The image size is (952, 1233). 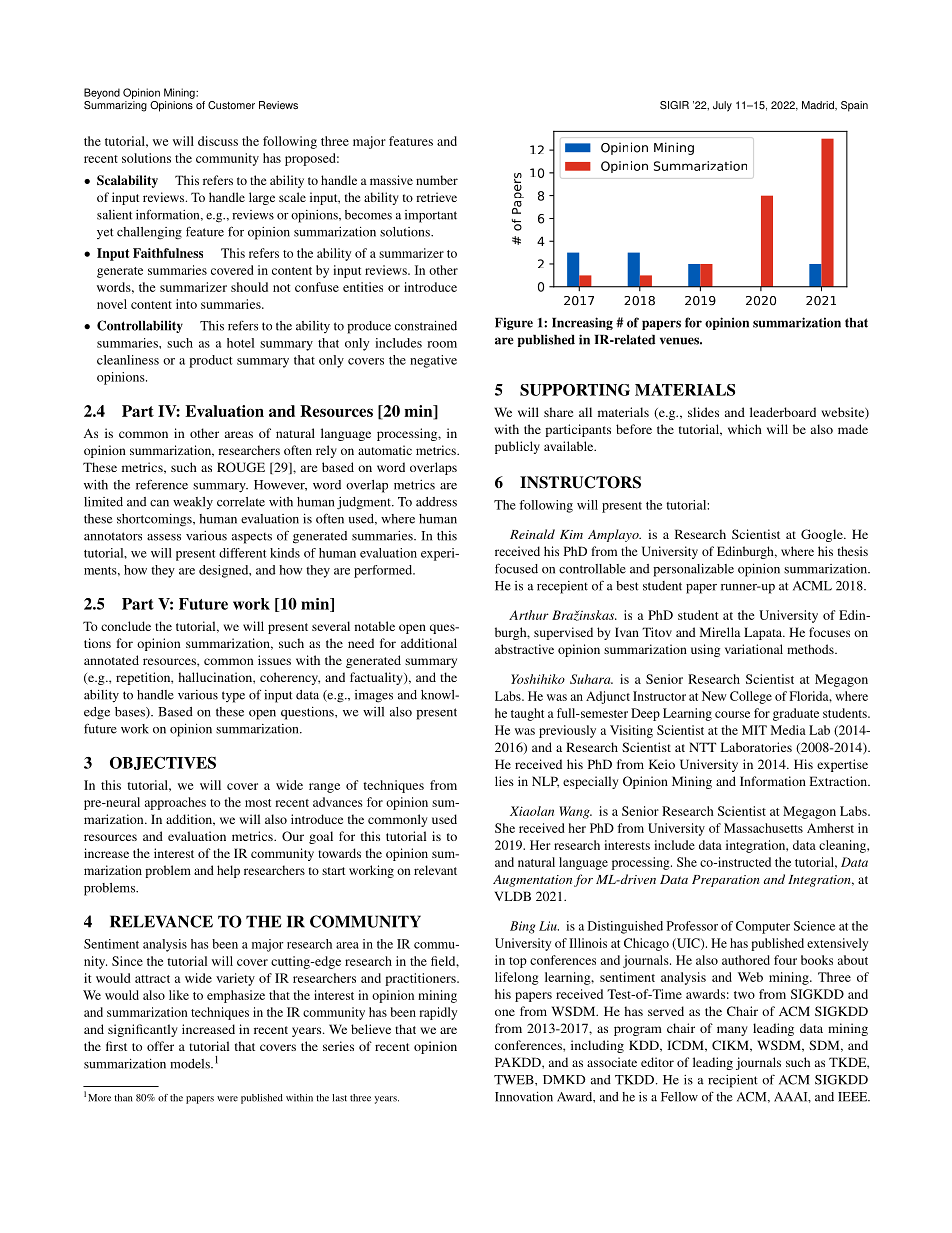 I want to click on Innovation, so click(x=524, y=1097).
